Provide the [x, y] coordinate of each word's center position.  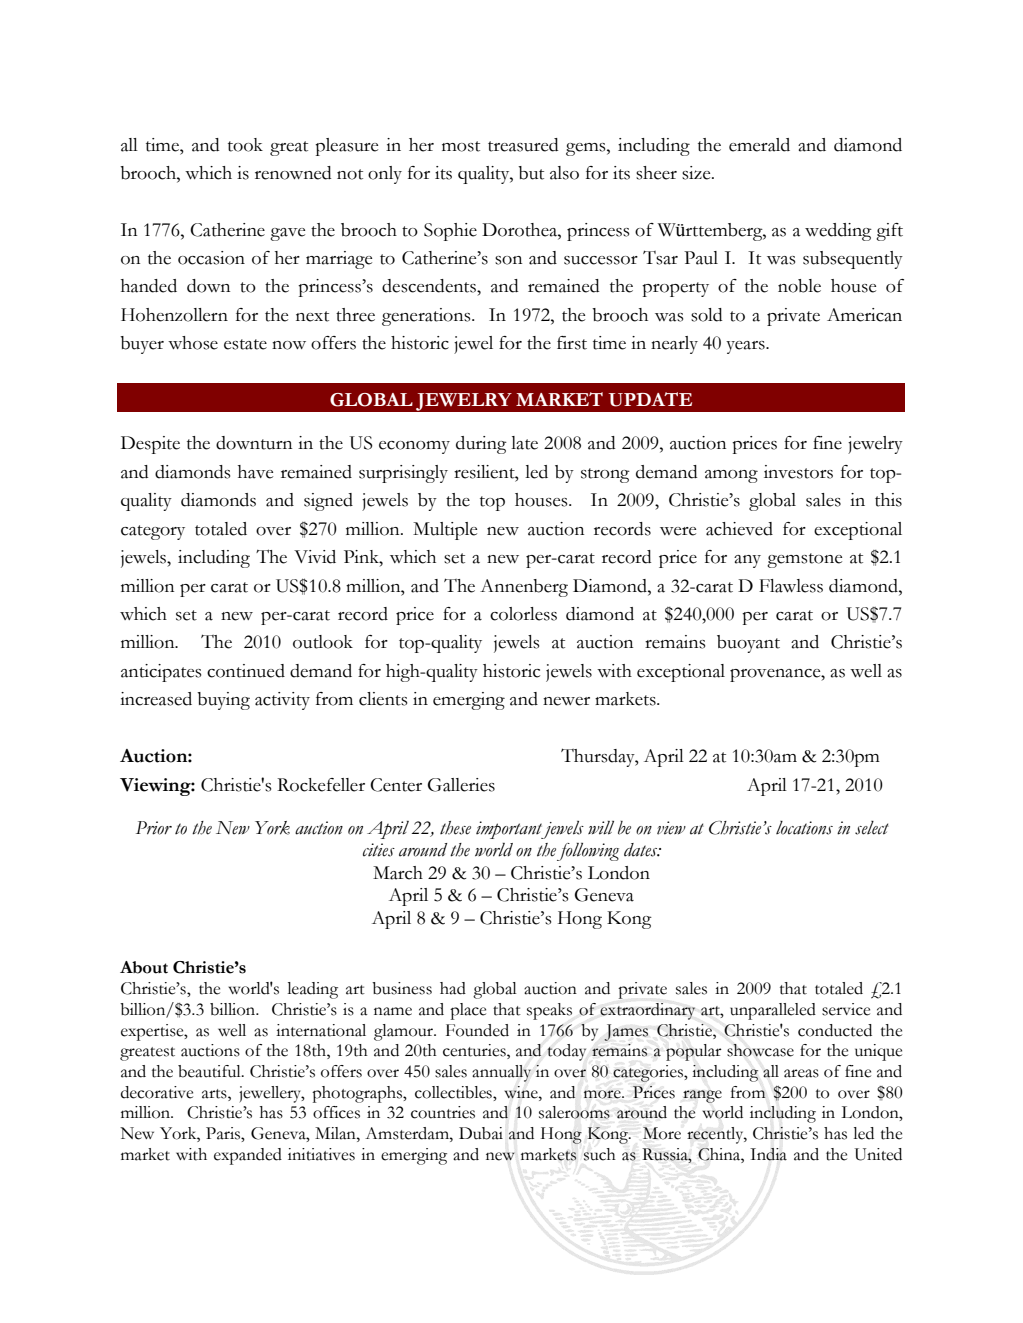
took [245, 145]
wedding [838, 232]
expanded [248, 1156]
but [531, 173]
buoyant [748, 644]
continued [246, 671]
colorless [523, 614]
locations [804, 828]
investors [798, 472]
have [255, 472]
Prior [154, 828]
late [524, 443]
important [510, 830]
